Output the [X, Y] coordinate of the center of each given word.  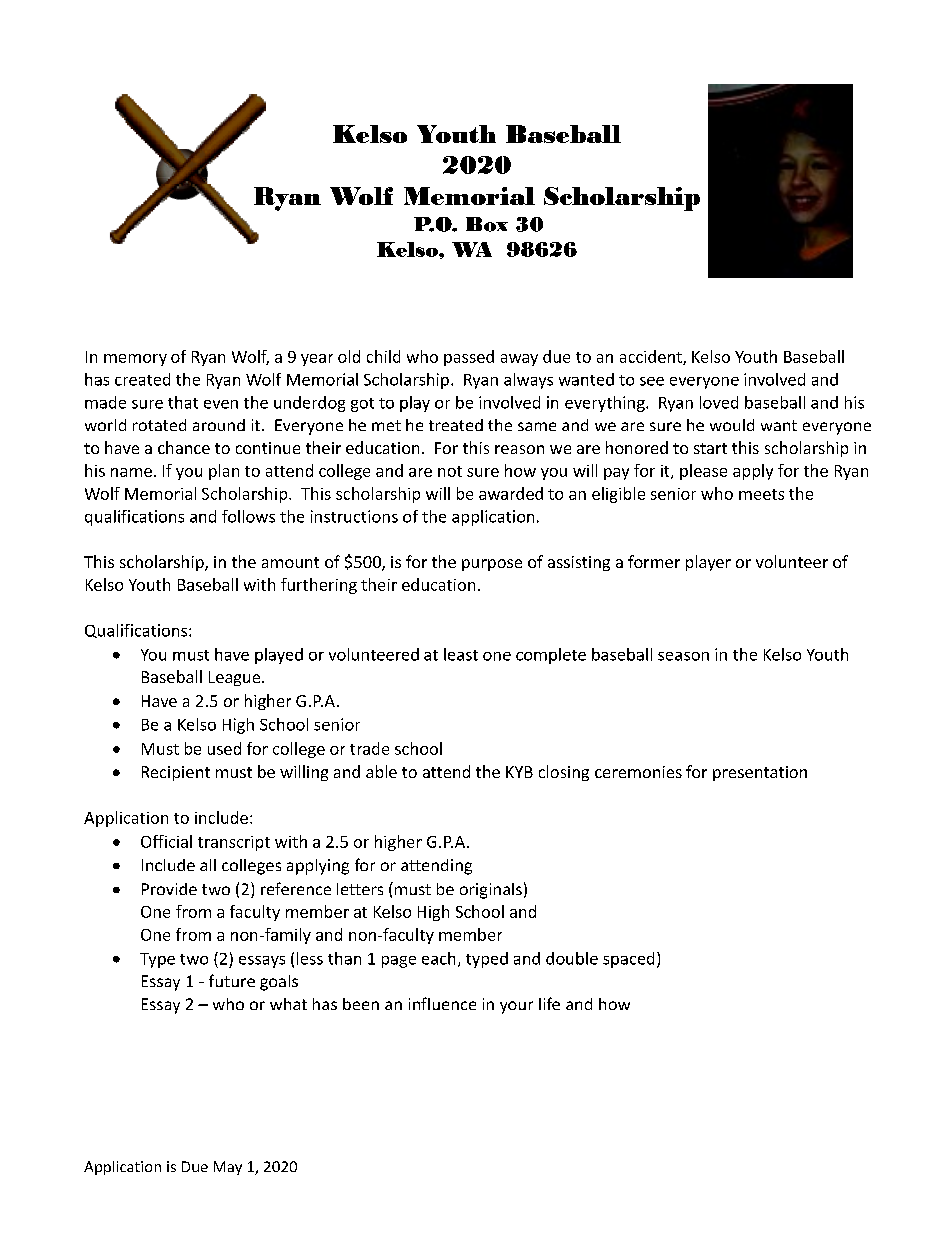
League [236, 678]
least [461, 654]
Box [487, 224]
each [438, 958]
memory [135, 360]
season [683, 656]
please [703, 472]
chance [184, 447]
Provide [169, 889]
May [228, 1168]
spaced [628, 960]
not [450, 471]
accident [652, 357]
